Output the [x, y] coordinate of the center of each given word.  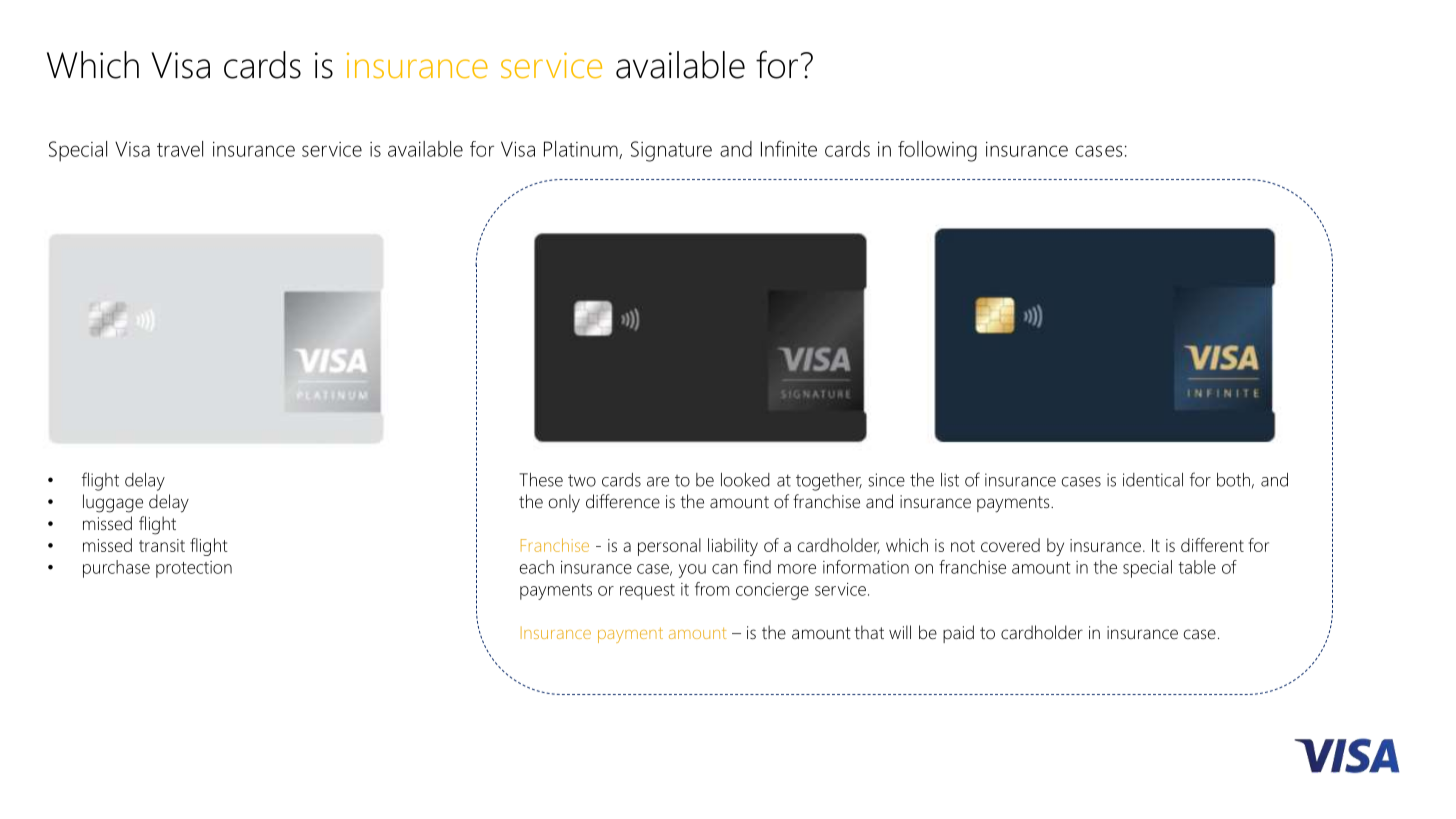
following [937, 151]
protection [194, 569]
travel [180, 149]
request [647, 592]
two [582, 480]
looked [745, 480]
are [658, 482]
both [1233, 480]
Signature [671, 151]
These [541, 480]
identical [1153, 480]
